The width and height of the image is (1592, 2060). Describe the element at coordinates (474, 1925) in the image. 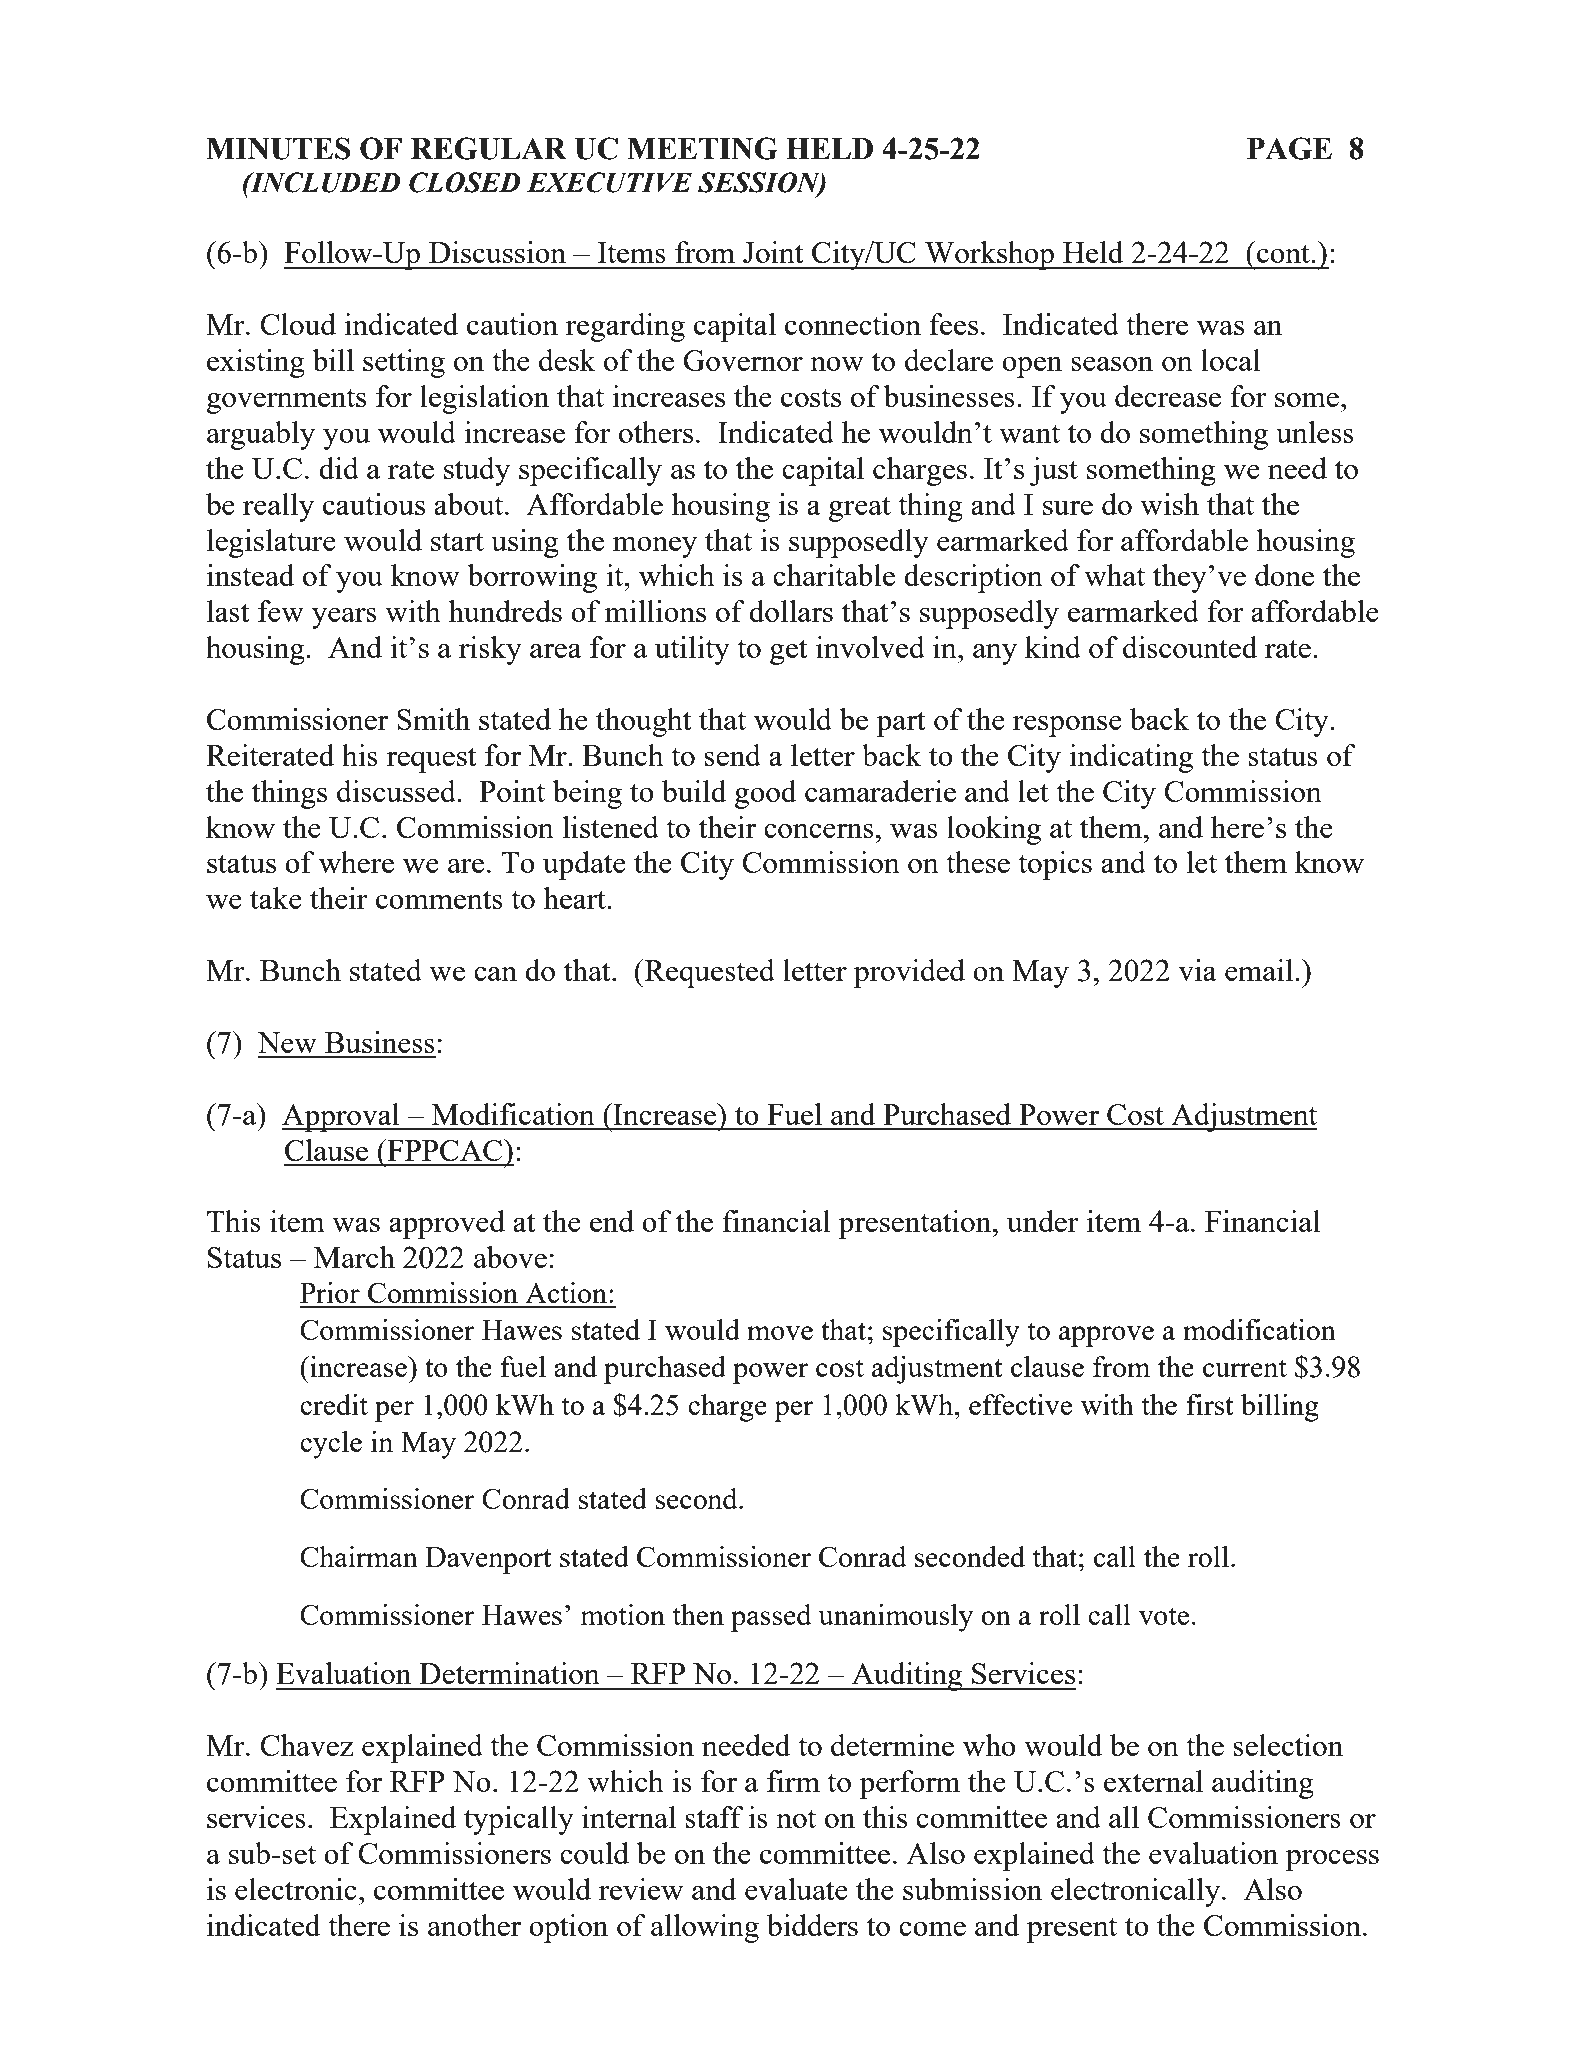

I see `another` at that location.
